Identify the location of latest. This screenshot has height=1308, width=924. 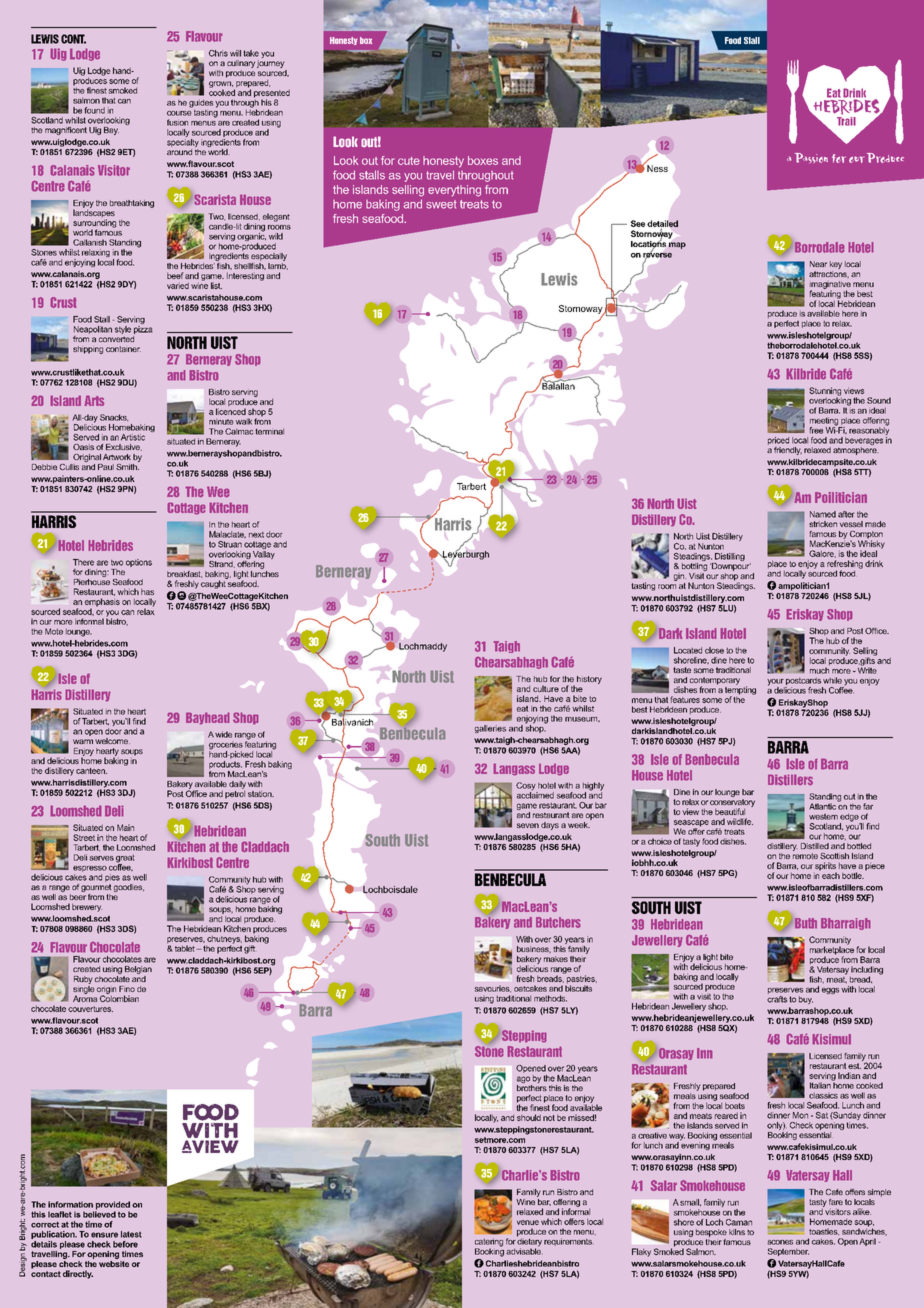
(131, 1234).
